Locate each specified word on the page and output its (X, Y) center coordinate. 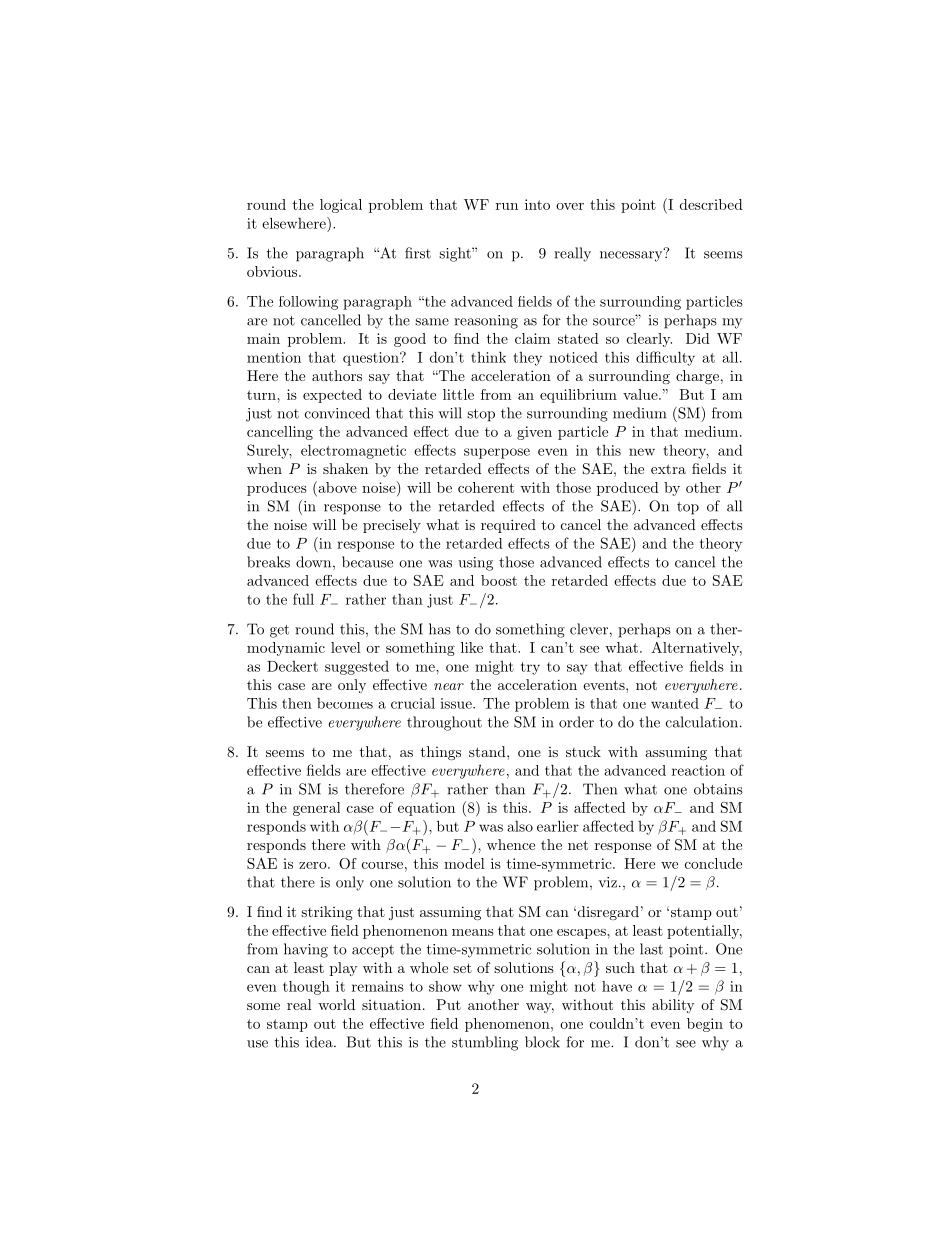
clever (589, 629)
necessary (632, 255)
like (472, 647)
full (303, 599)
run (507, 206)
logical (341, 206)
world (336, 1004)
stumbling (485, 1043)
